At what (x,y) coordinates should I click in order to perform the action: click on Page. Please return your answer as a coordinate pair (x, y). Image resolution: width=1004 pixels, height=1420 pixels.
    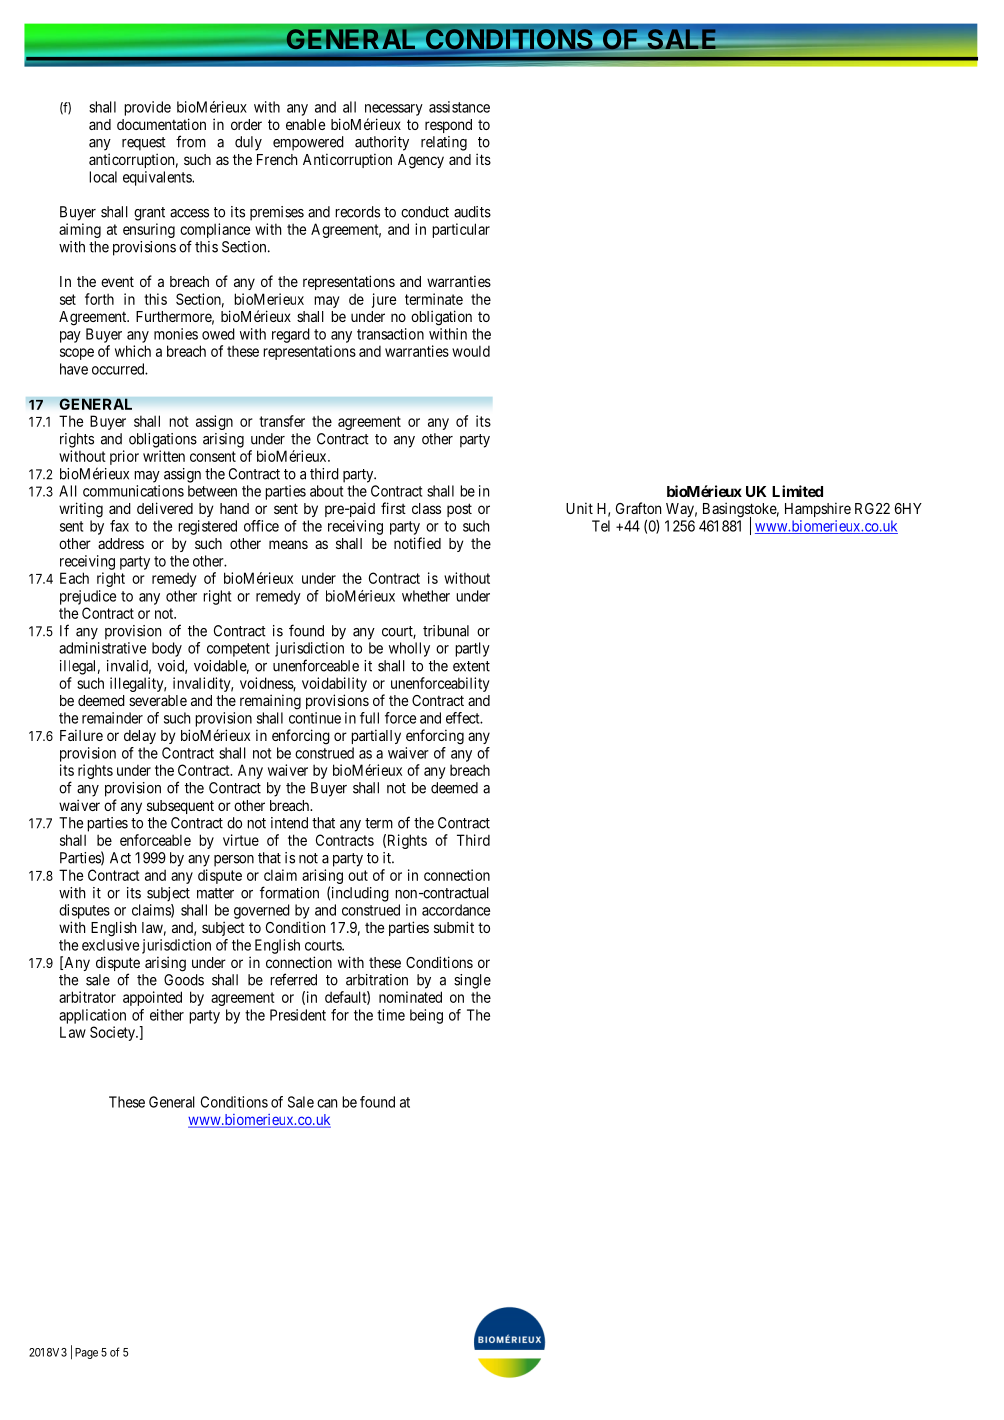
    Looking at the image, I should click on (86, 1353).
